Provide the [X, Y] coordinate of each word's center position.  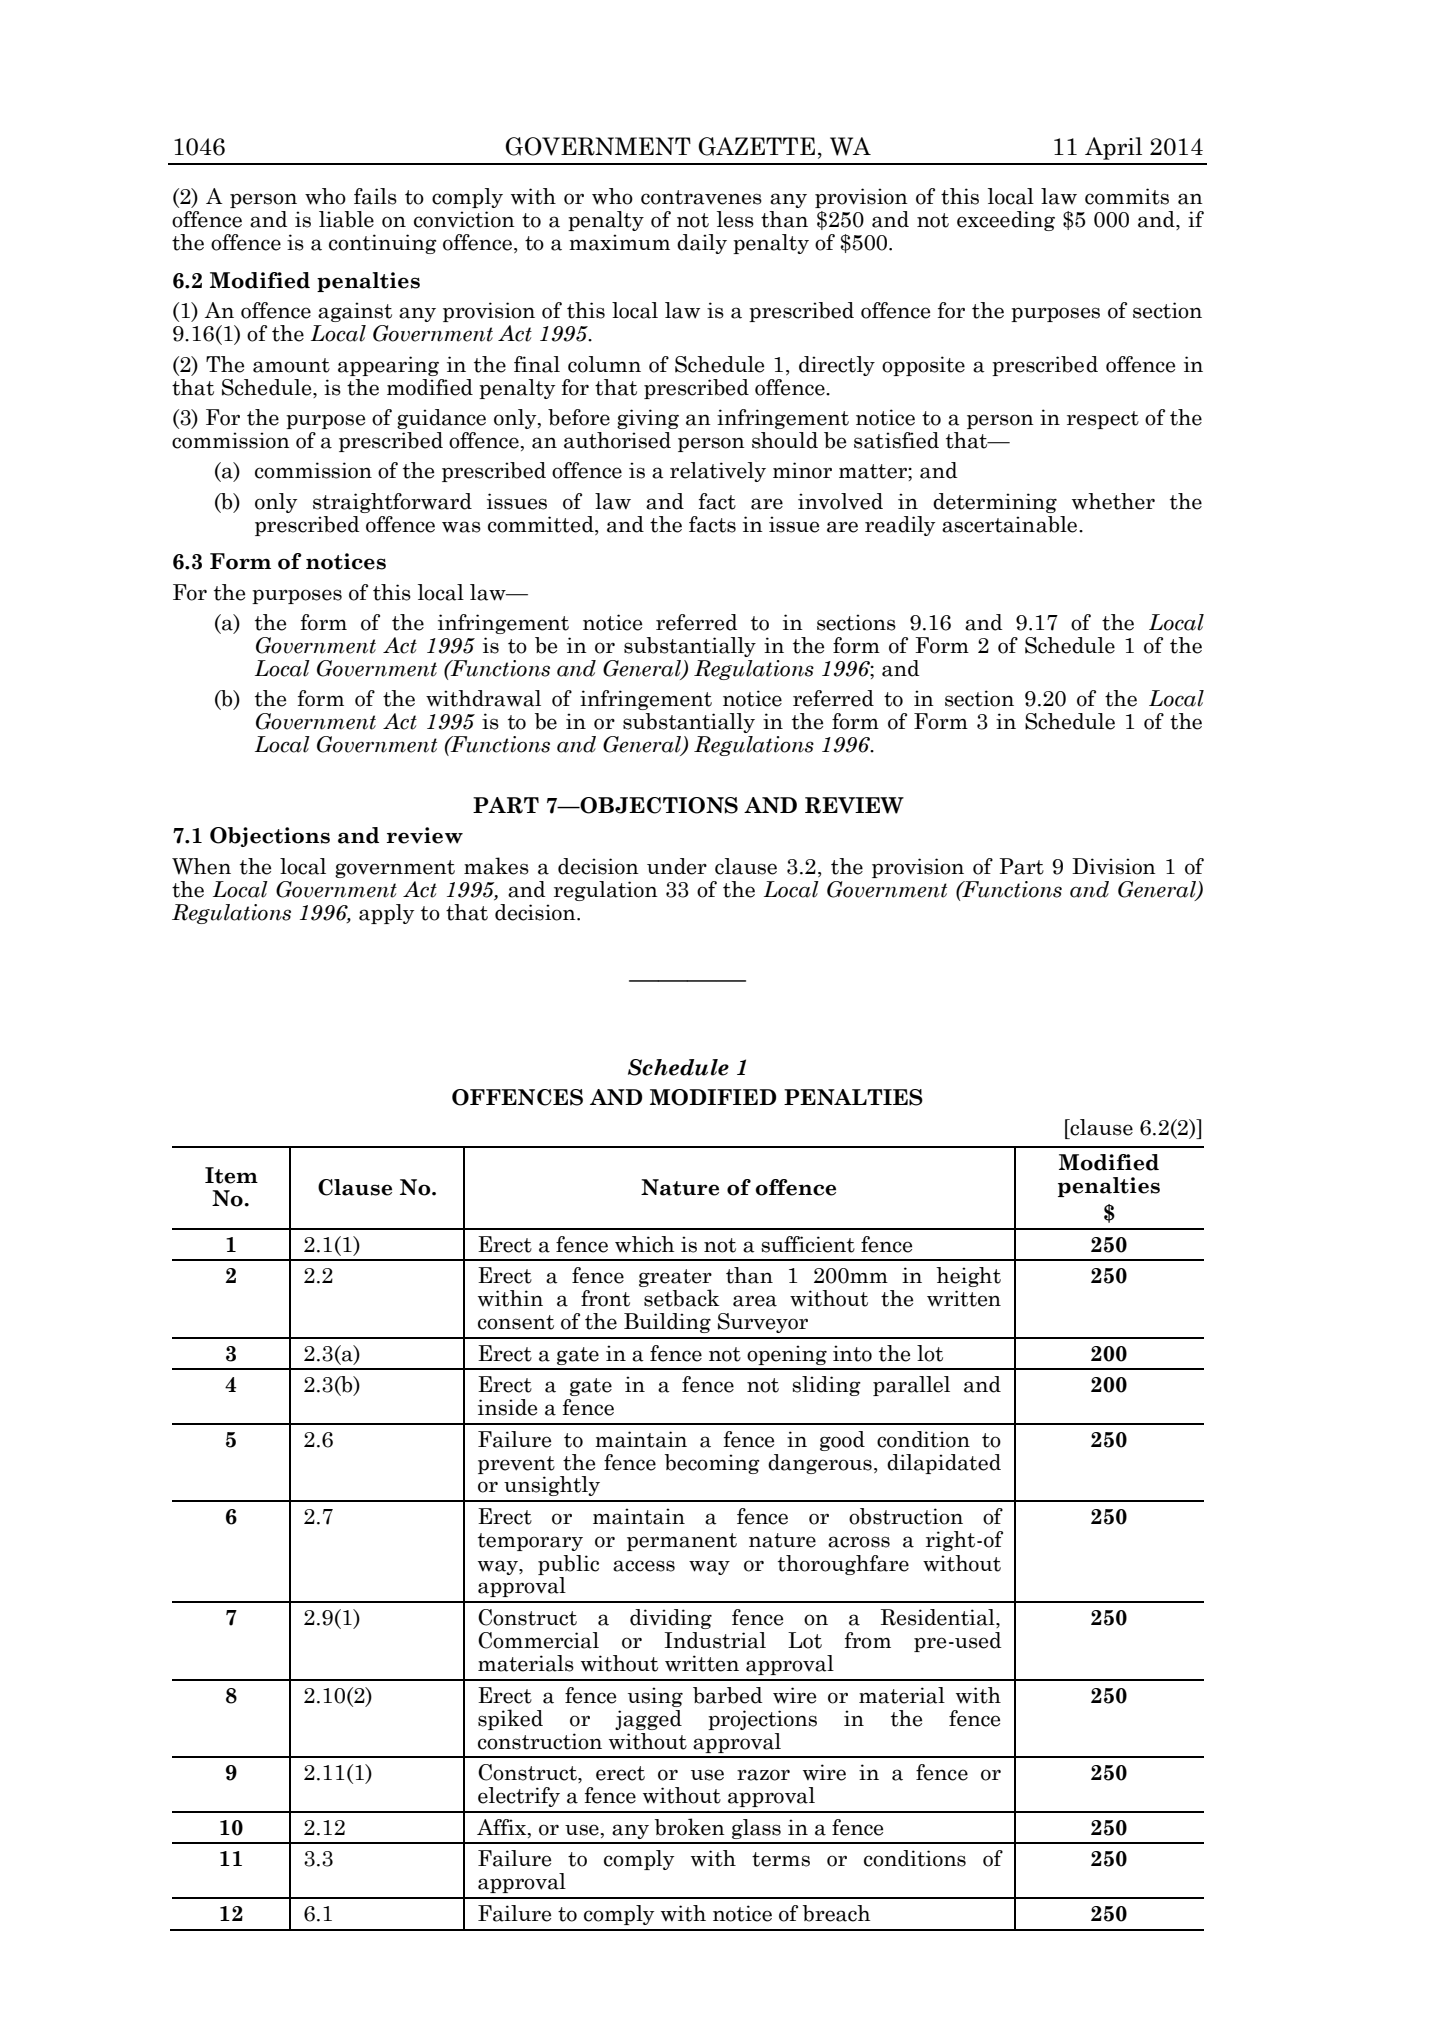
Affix [503, 1827]
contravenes [701, 197]
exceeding [1006, 221]
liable [346, 219]
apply [386, 914]
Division [1114, 866]
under [677, 866]
